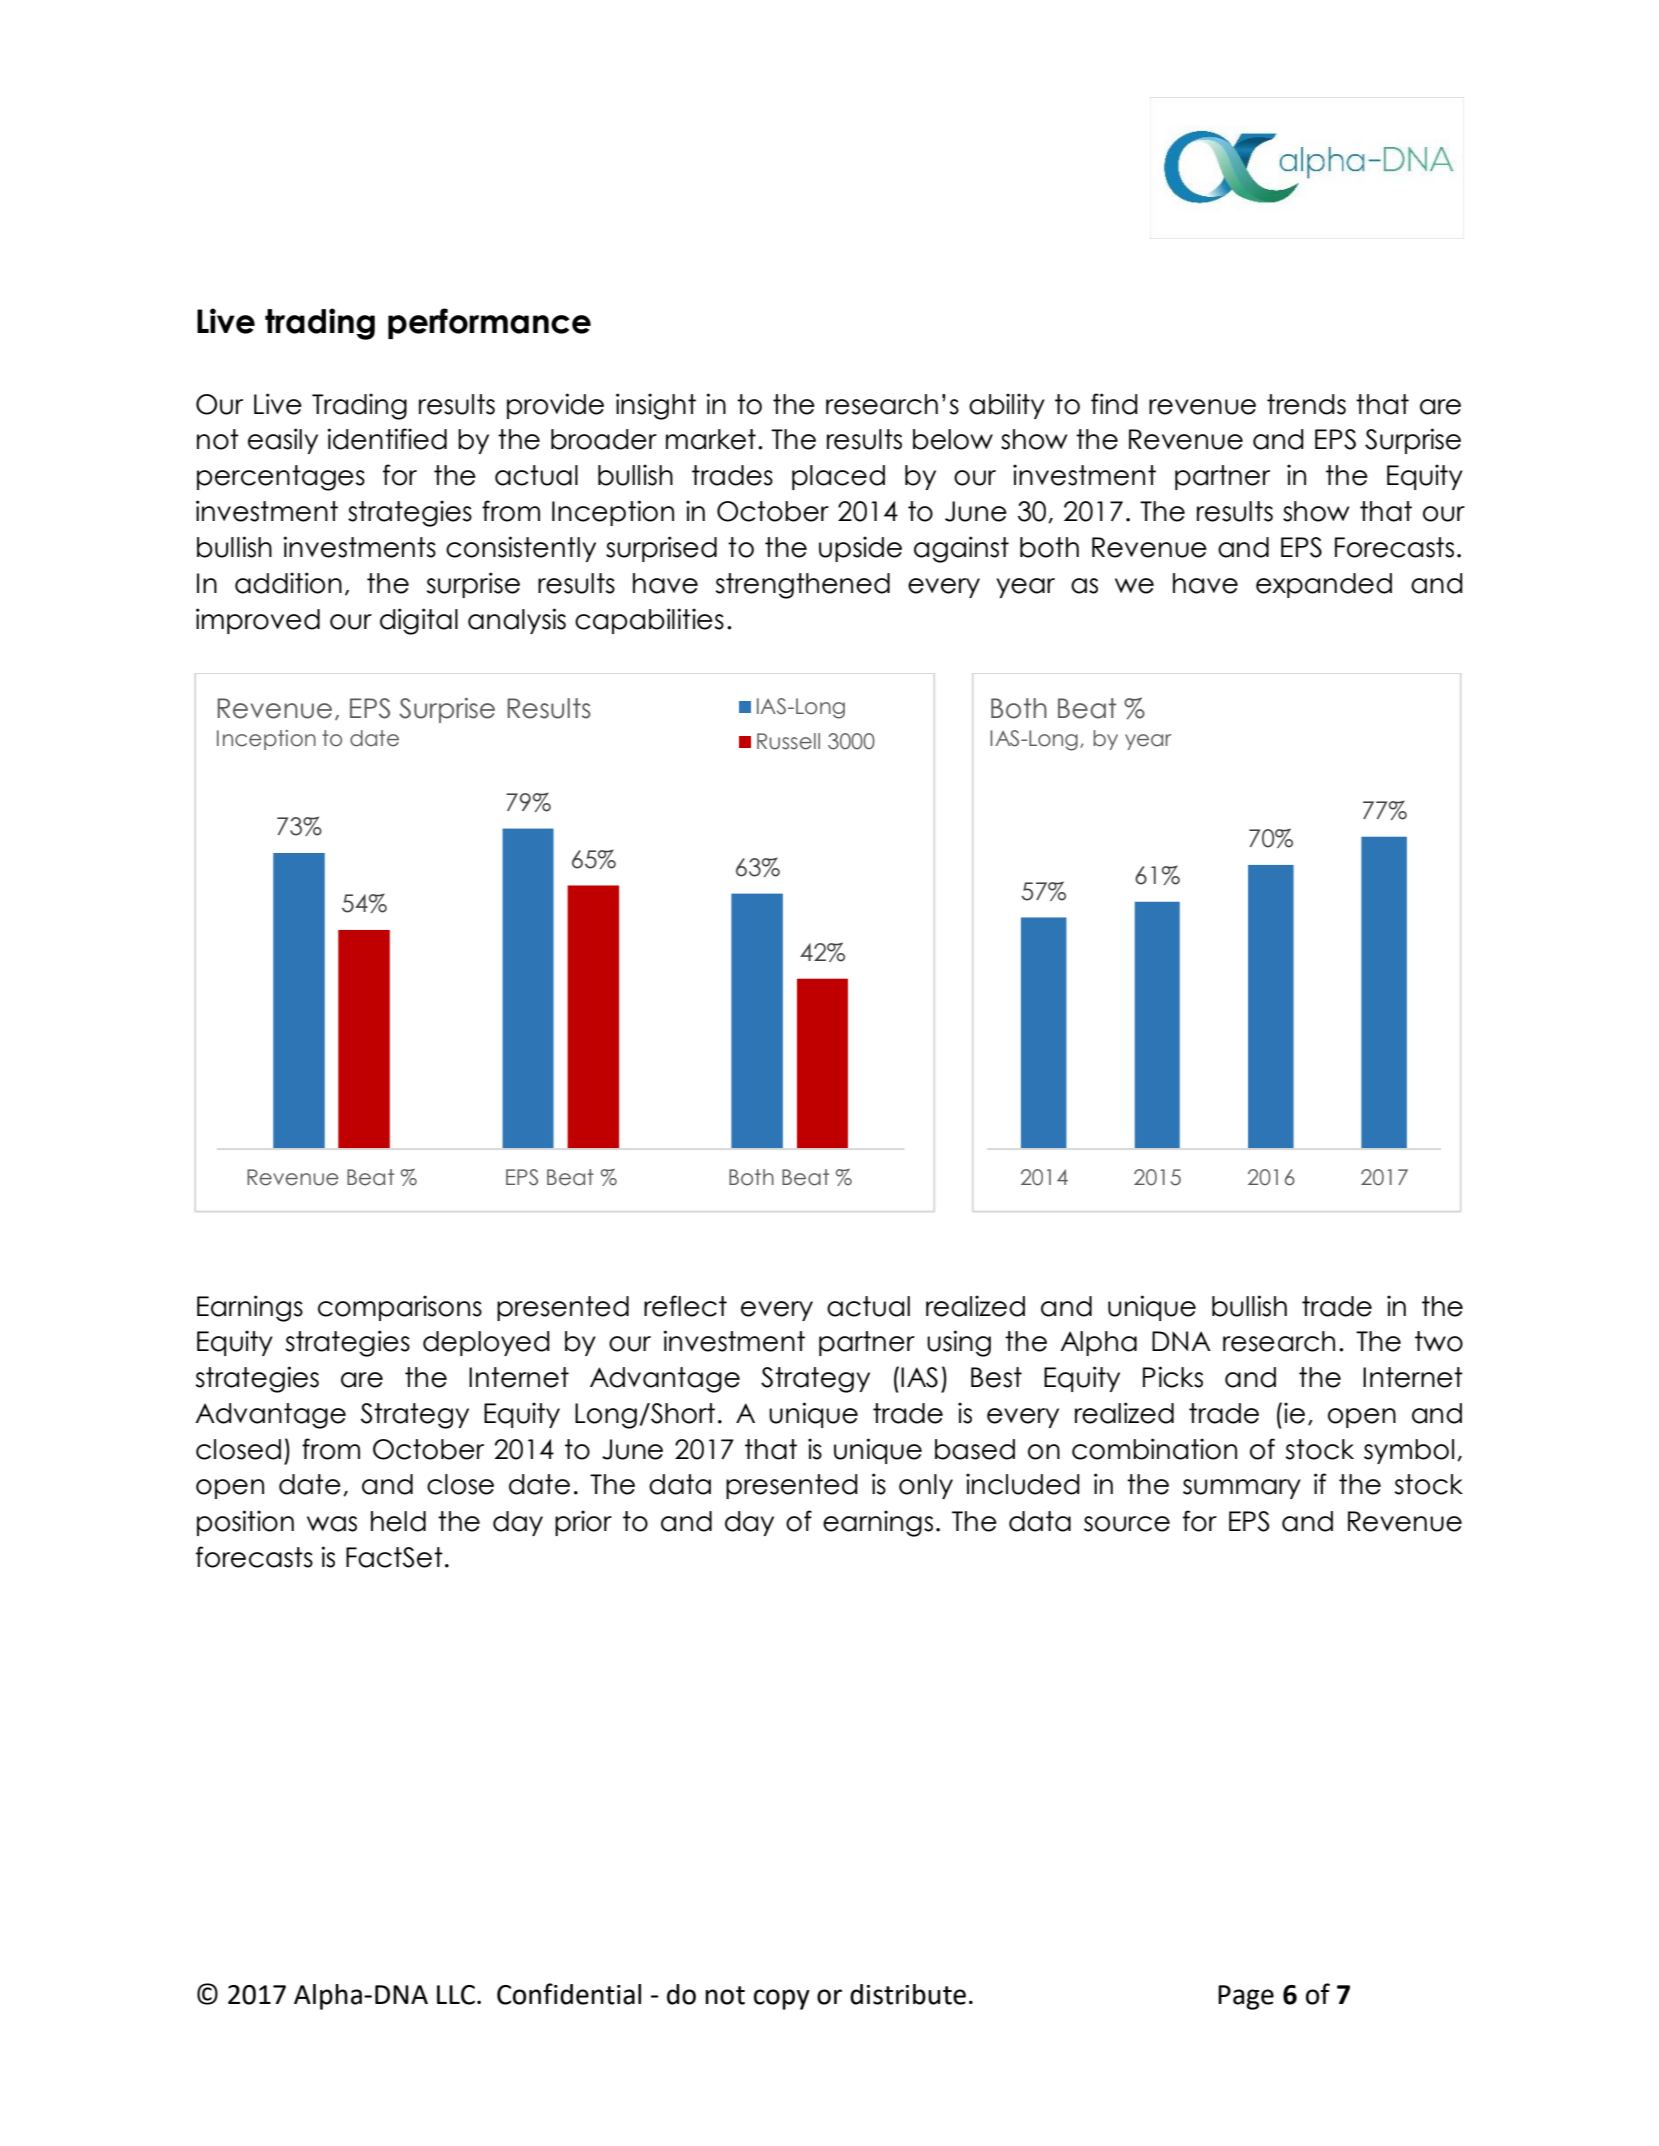 This screenshot has width=1659, height=2146. What do you see at coordinates (685, 1306) in the screenshot?
I see `reflect` at bounding box center [685, 1306].
